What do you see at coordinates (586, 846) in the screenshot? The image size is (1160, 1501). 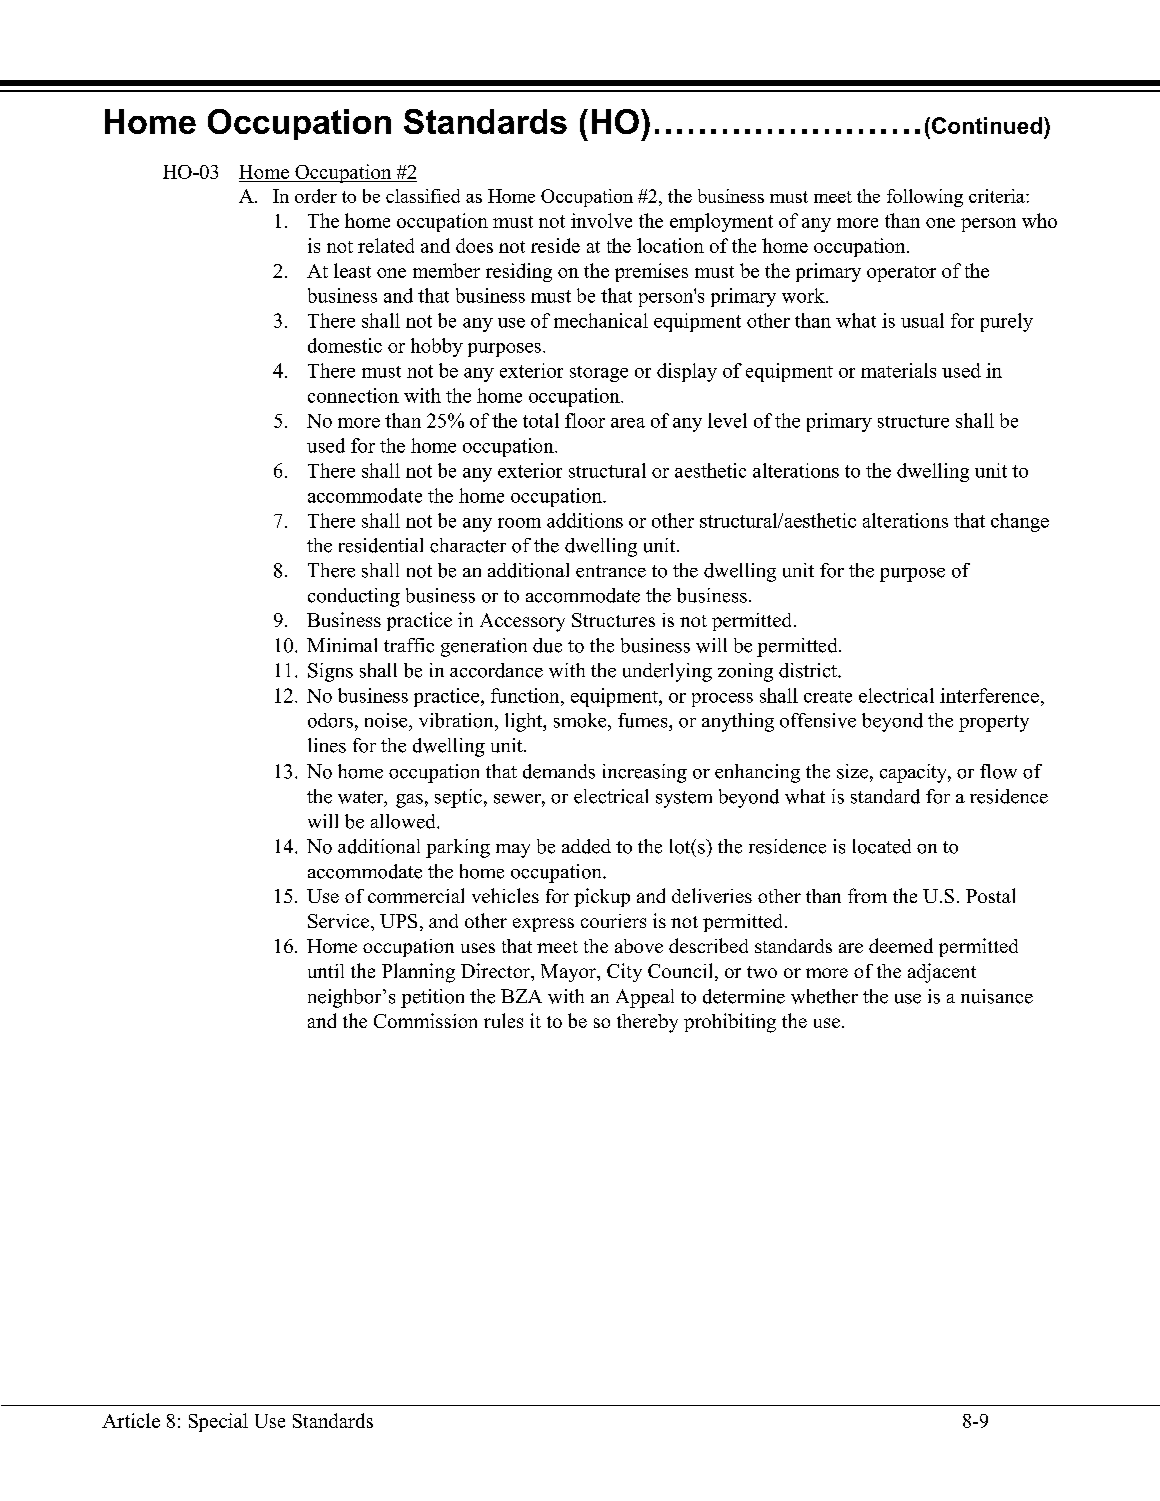 I see `added` at bounding box center [586, 846].
